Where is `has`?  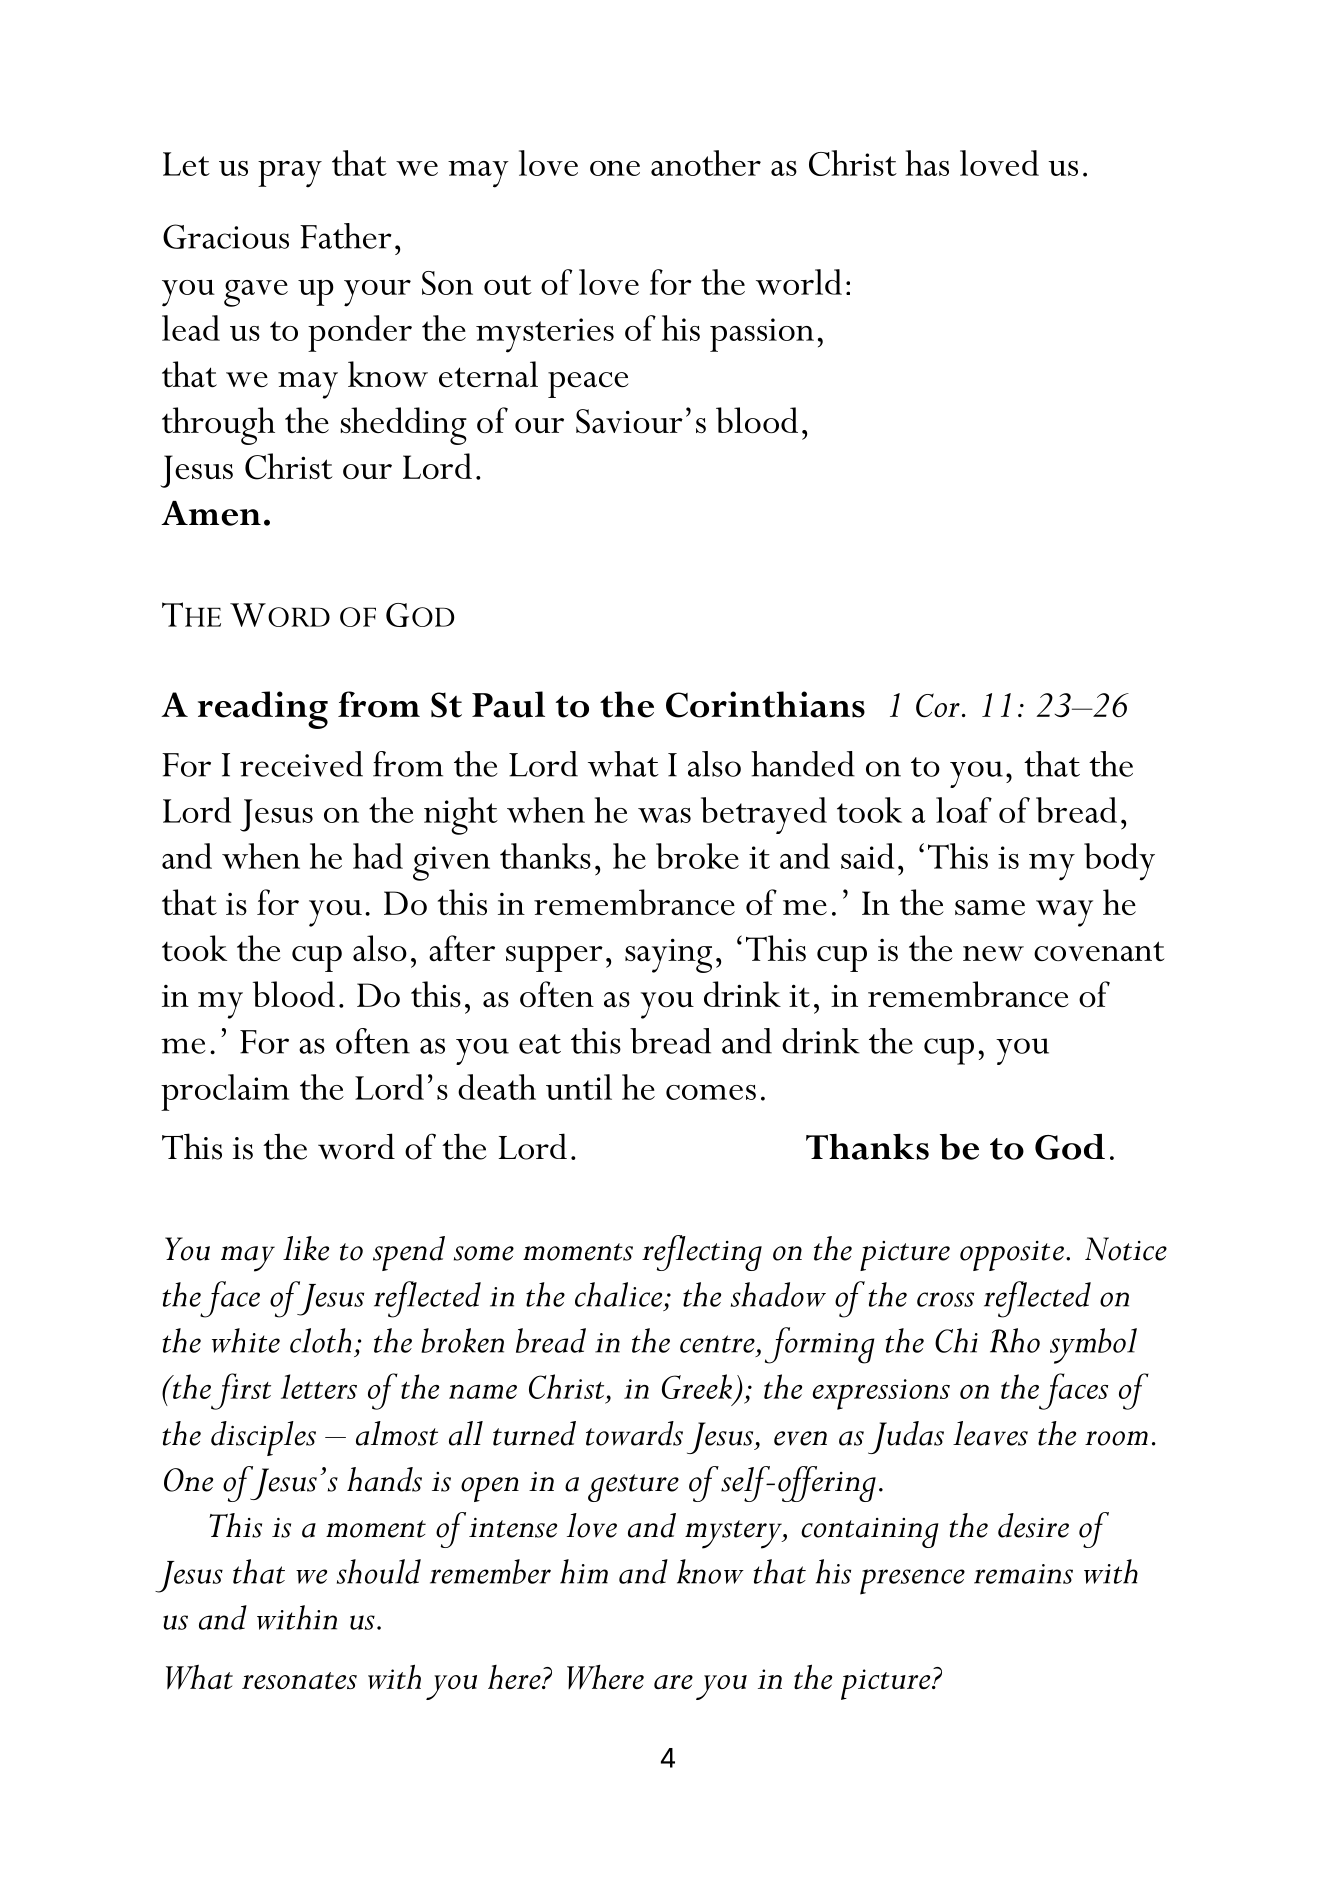
has is located at coordinates (927, 163).
